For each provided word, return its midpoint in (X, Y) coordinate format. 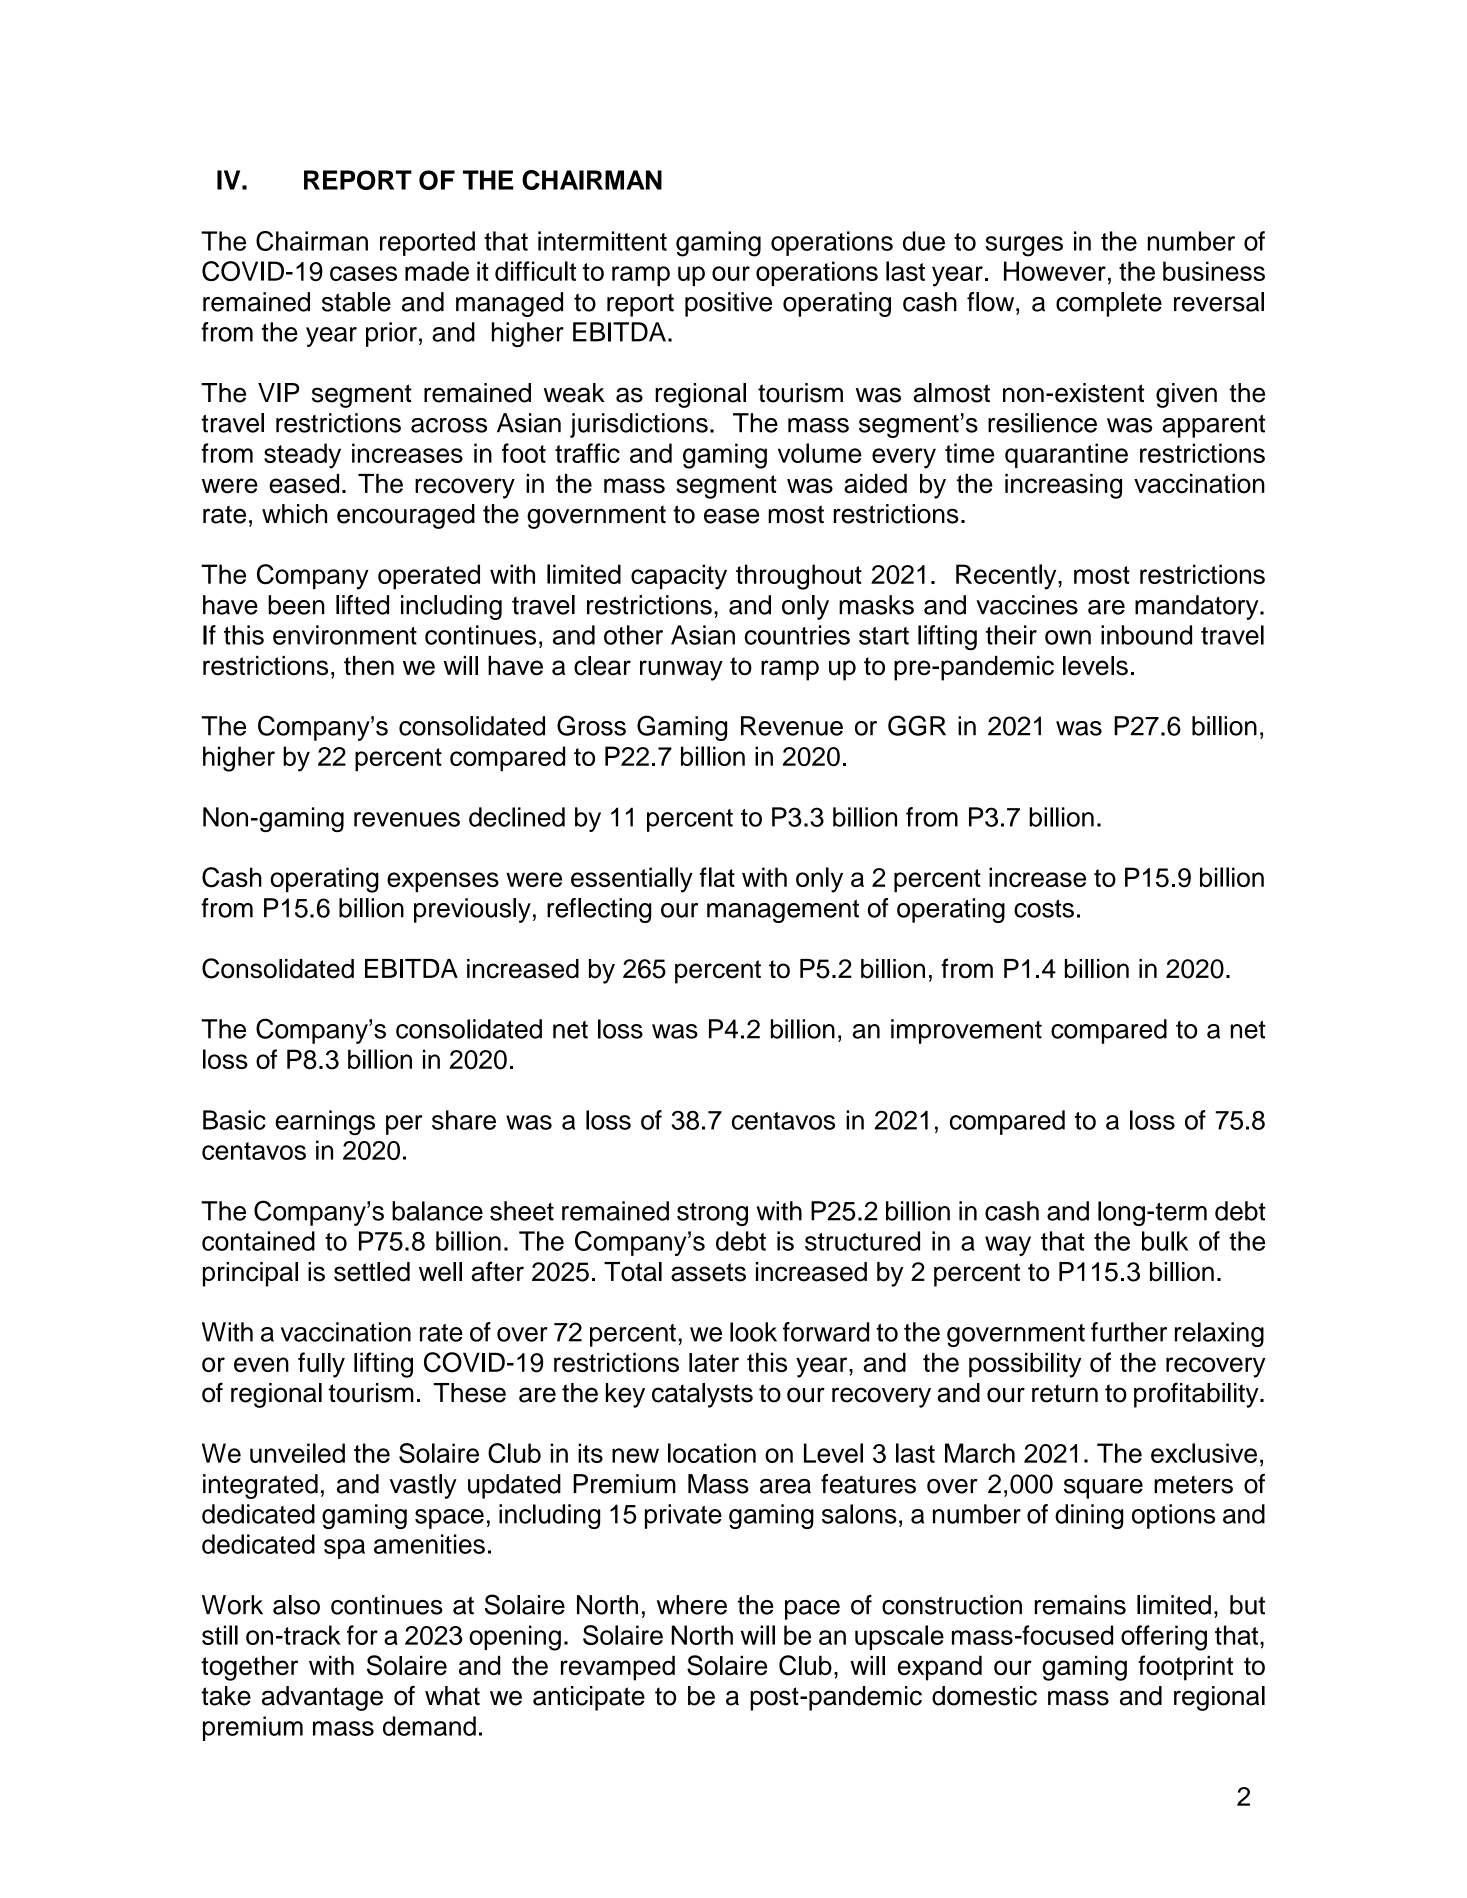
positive (728, 304)
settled (372, 1272)
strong (712, 1214)
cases (363, 273)
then (369, 666)
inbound (1146, 635)
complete (1109, 304)
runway (681, 670)
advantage (322, 1698)
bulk (1165, 1241)
